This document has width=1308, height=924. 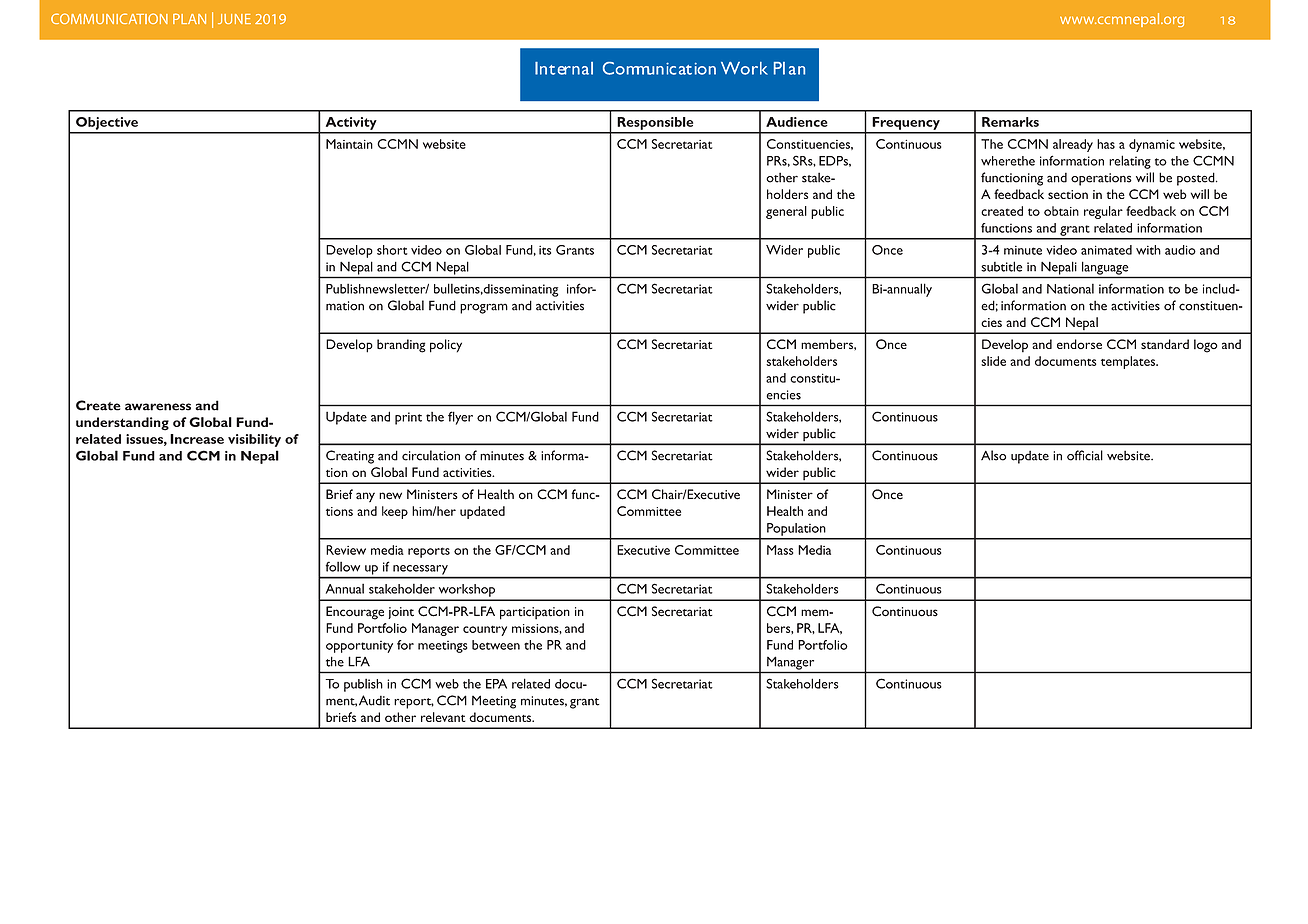 What do you see at coordinates (496, 645) in the document?
I see `between` at bounding box center [496, 645].
